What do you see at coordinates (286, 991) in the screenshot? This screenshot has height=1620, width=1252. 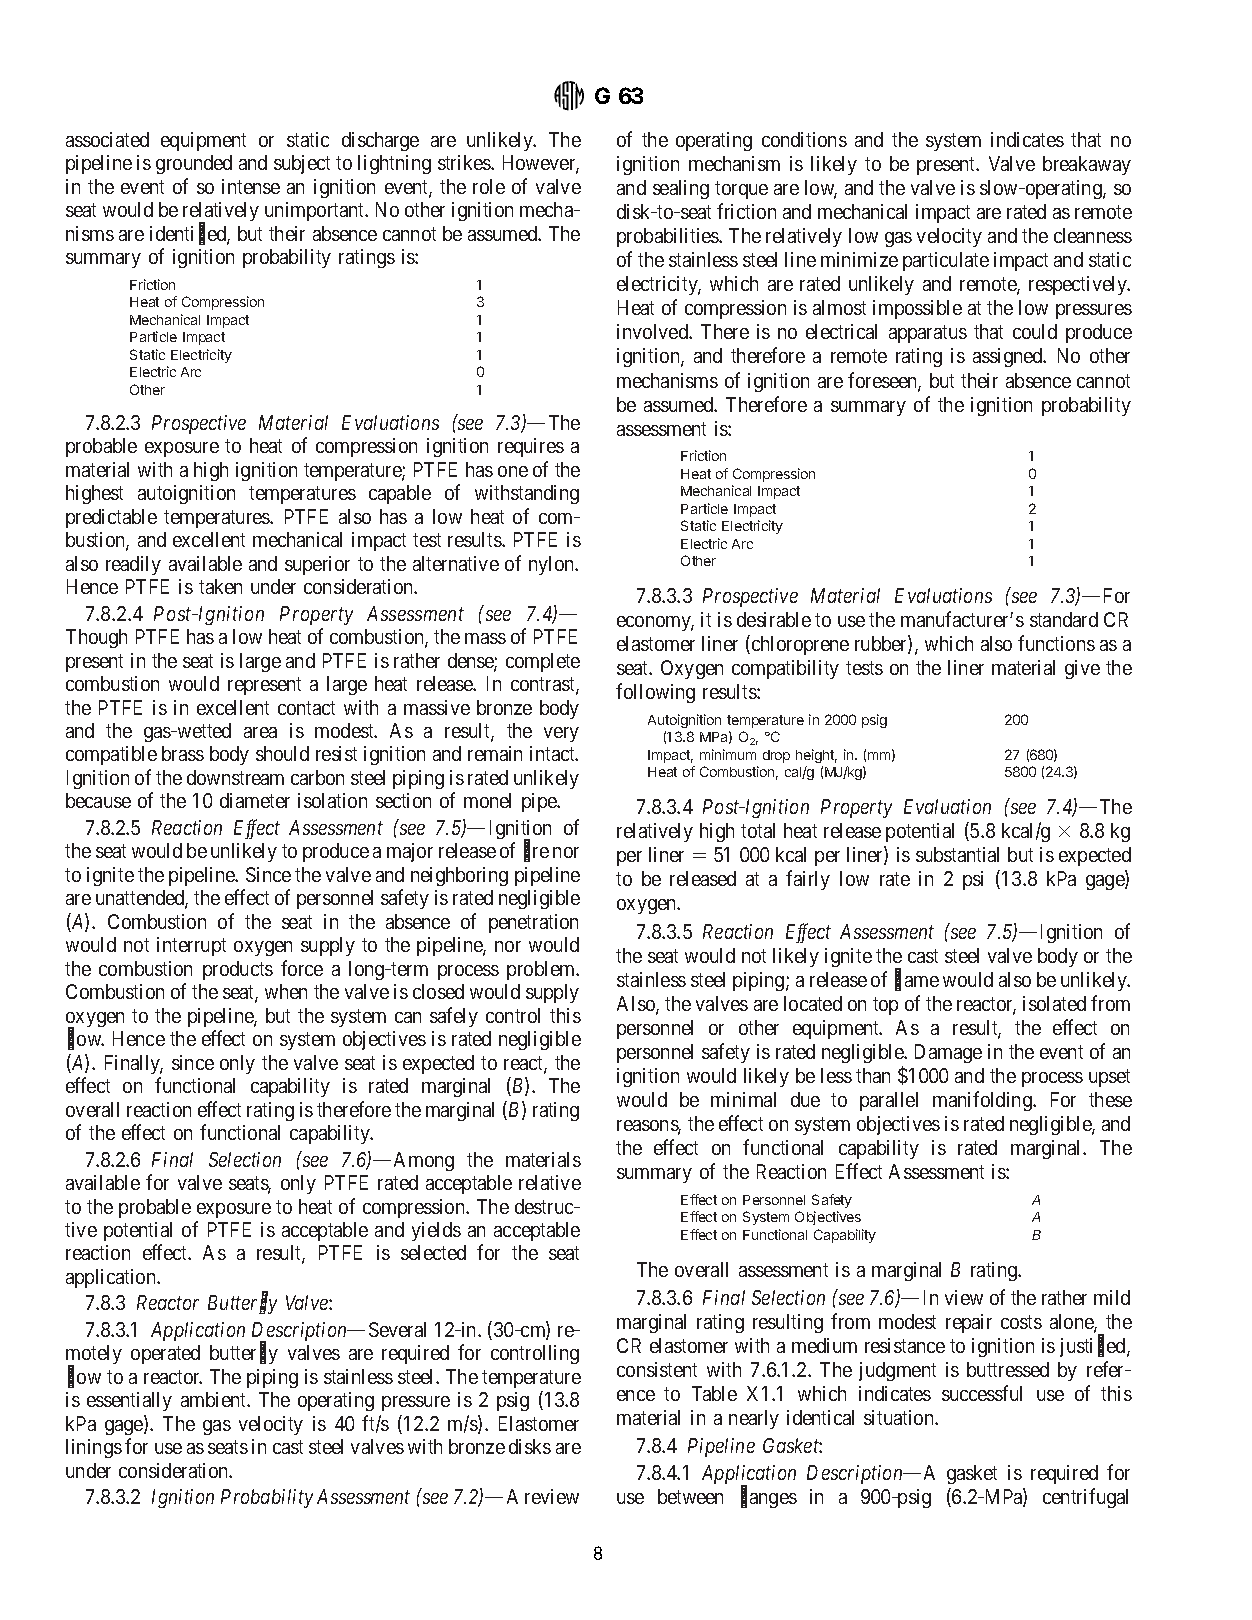 I see `when` at bounding box center [286, 991].
